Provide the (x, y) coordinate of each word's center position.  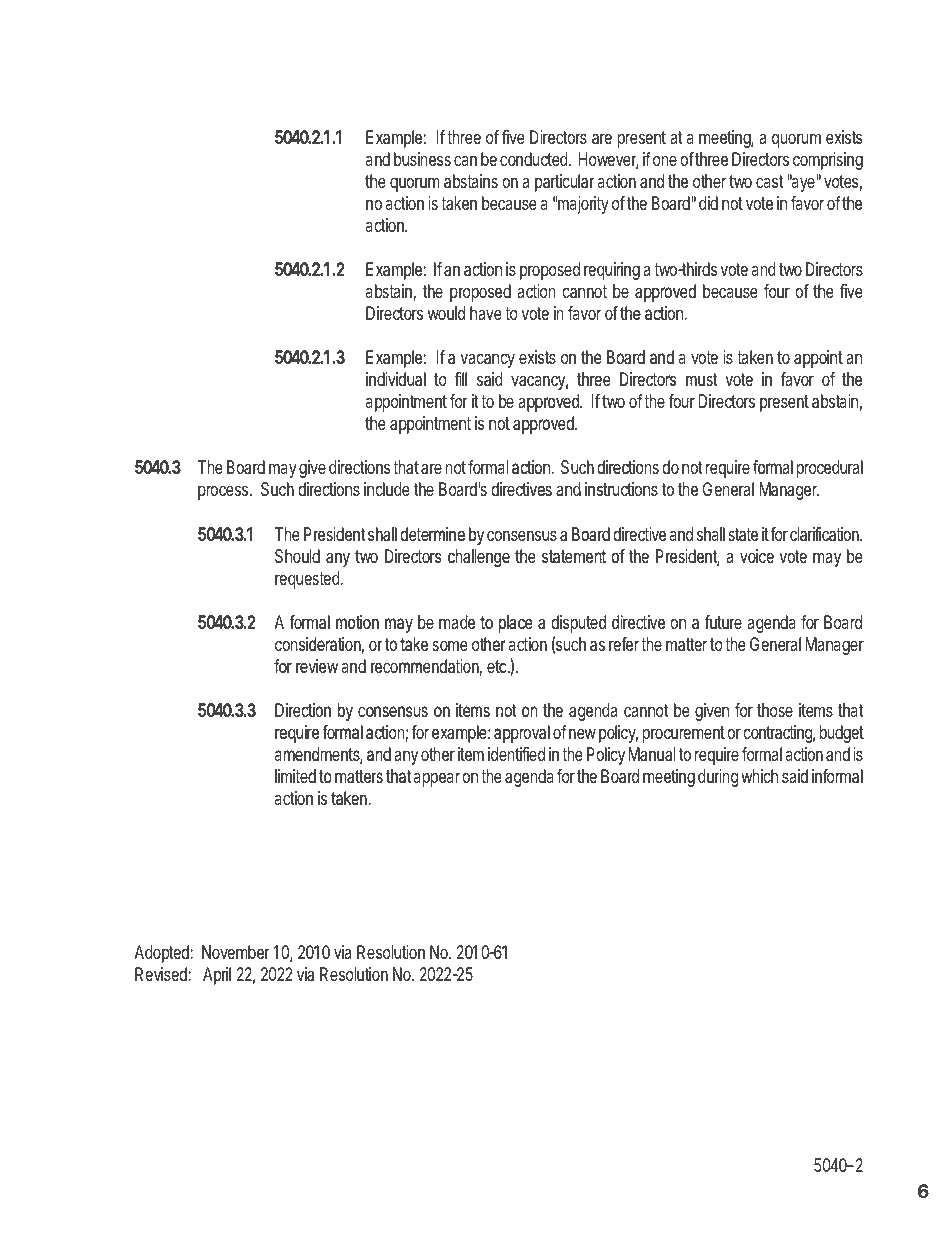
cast (769, 181)
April (217, 976)
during (718, 778)
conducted (534, 159)
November (235, 952)
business (422, 159)
